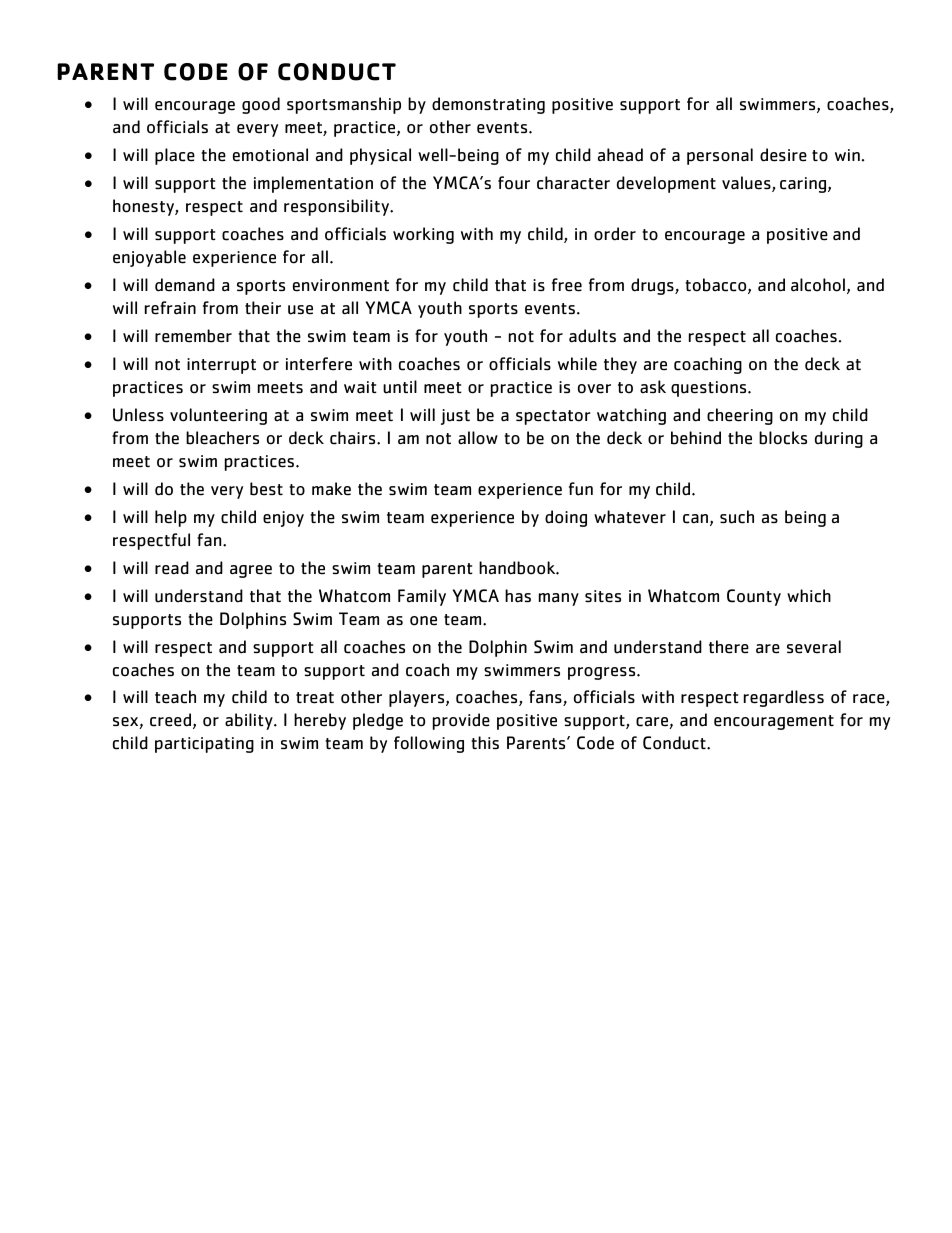  What do you see at coordinates (261, 105) in the screenshot?
I see `good` at bounding box center [261, 105].
